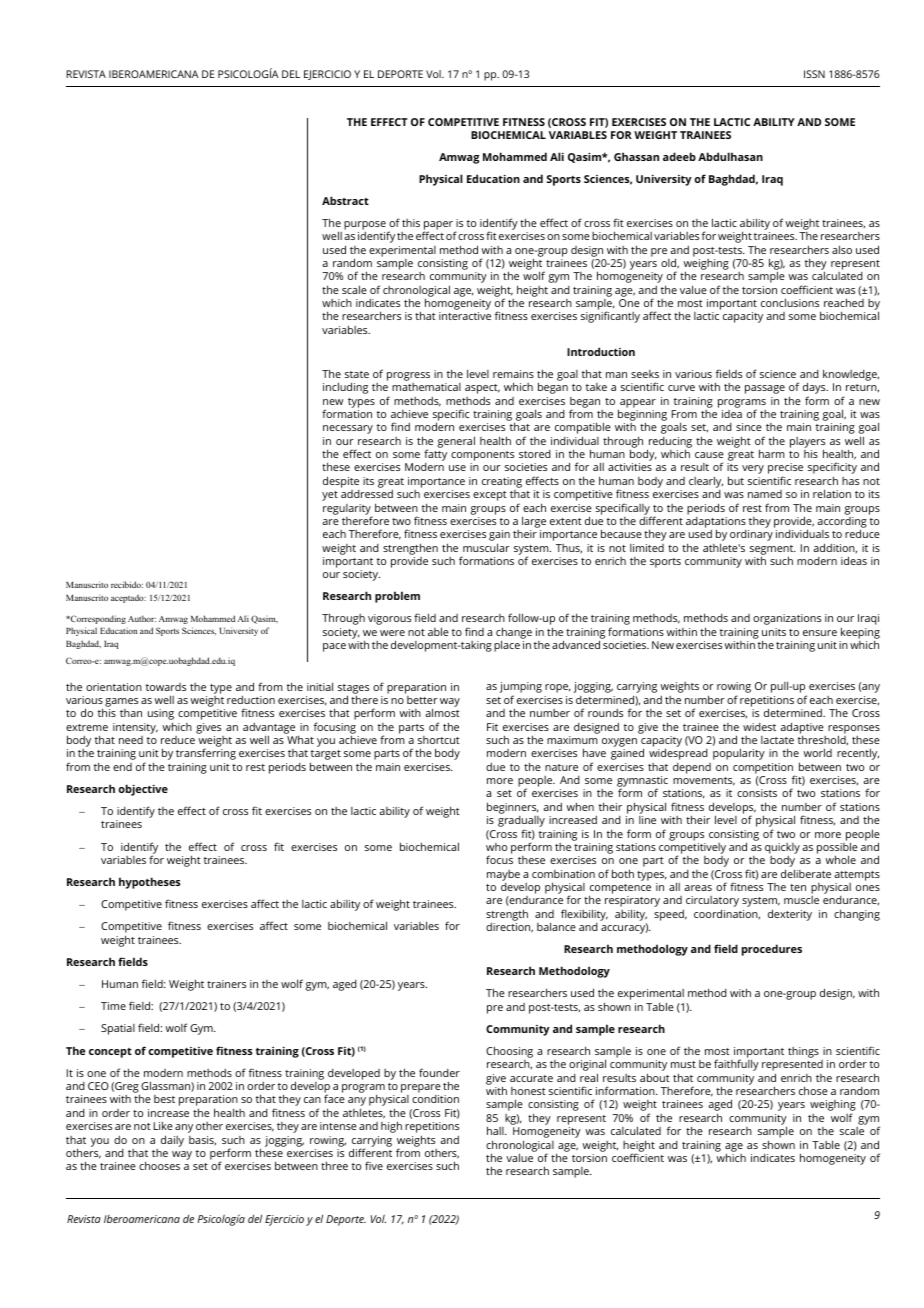 The image size is (924, 1308). I want to click on consists, so click(757, 793).
